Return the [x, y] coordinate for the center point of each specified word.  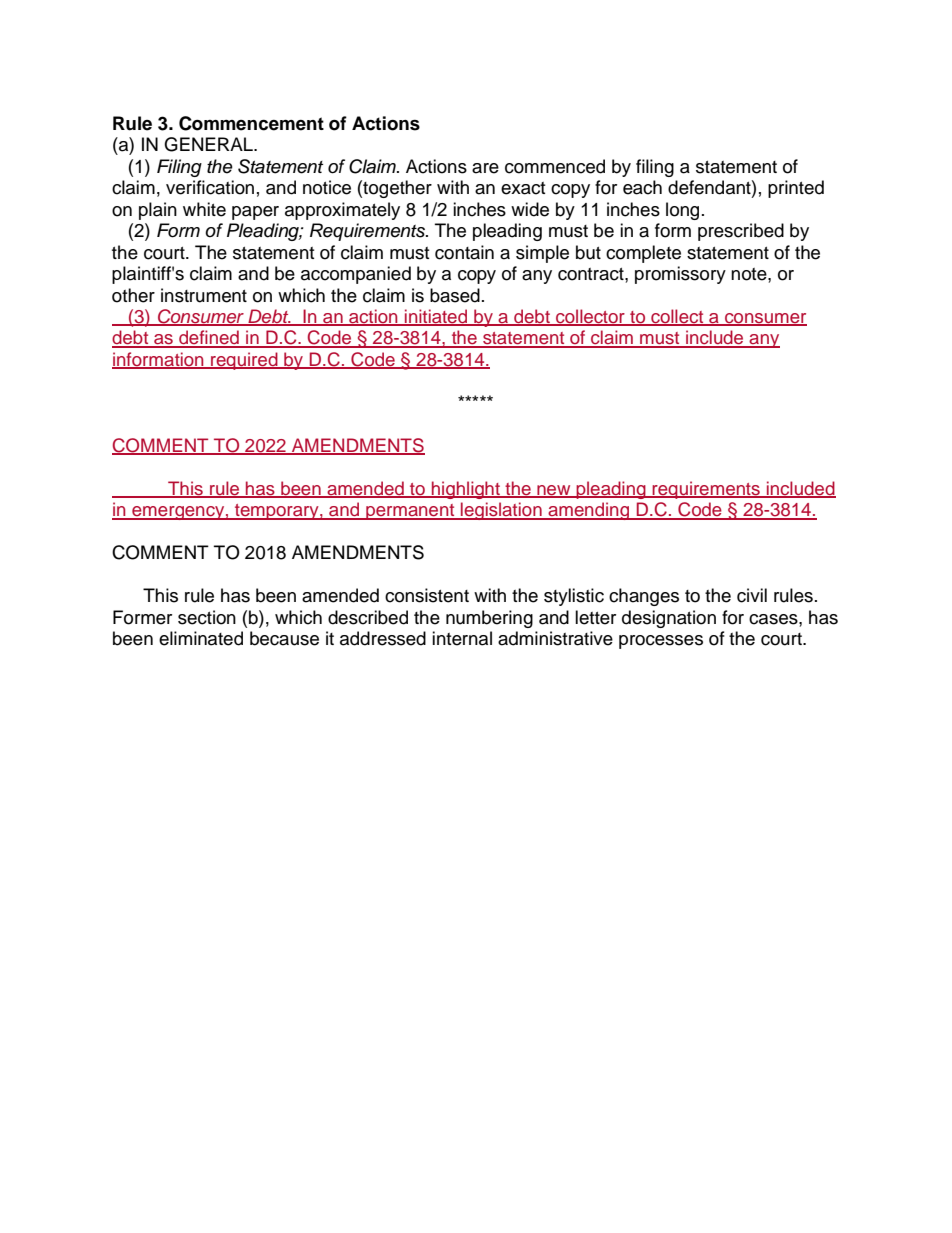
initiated [436, 317]
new [554, 491]
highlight [466, 490]
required [244, 361]
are [485, 168]
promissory [680, 275]
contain [464, 252]
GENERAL [209, 144]
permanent [410, 512]
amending [589, 511]
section [207, 617]
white [204, 209]
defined [209, 338]
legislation [501, 511]
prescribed [741, 232]
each [642, 187]
